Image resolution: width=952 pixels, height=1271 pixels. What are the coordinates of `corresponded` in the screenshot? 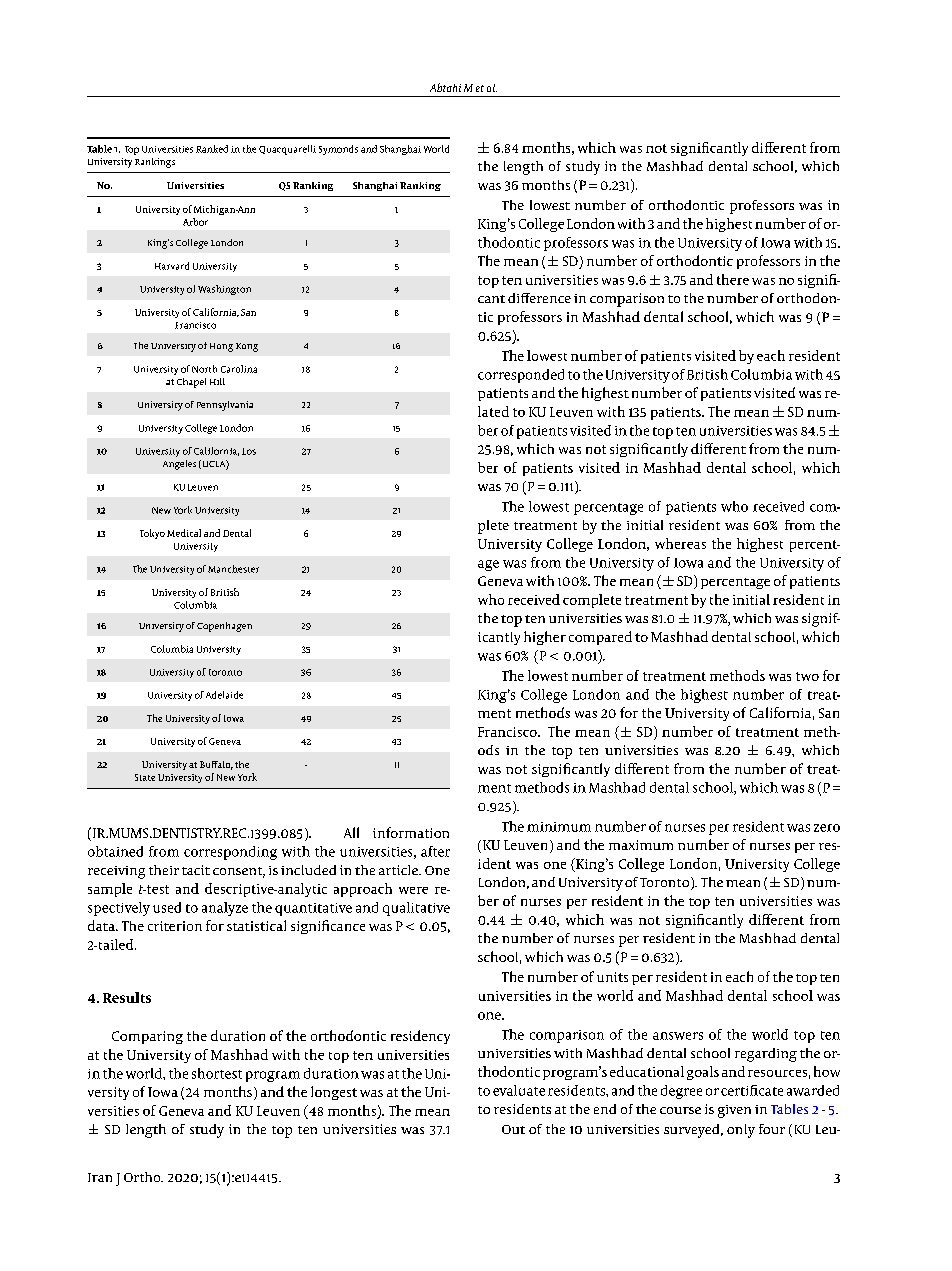 It's located at (521, 376).
